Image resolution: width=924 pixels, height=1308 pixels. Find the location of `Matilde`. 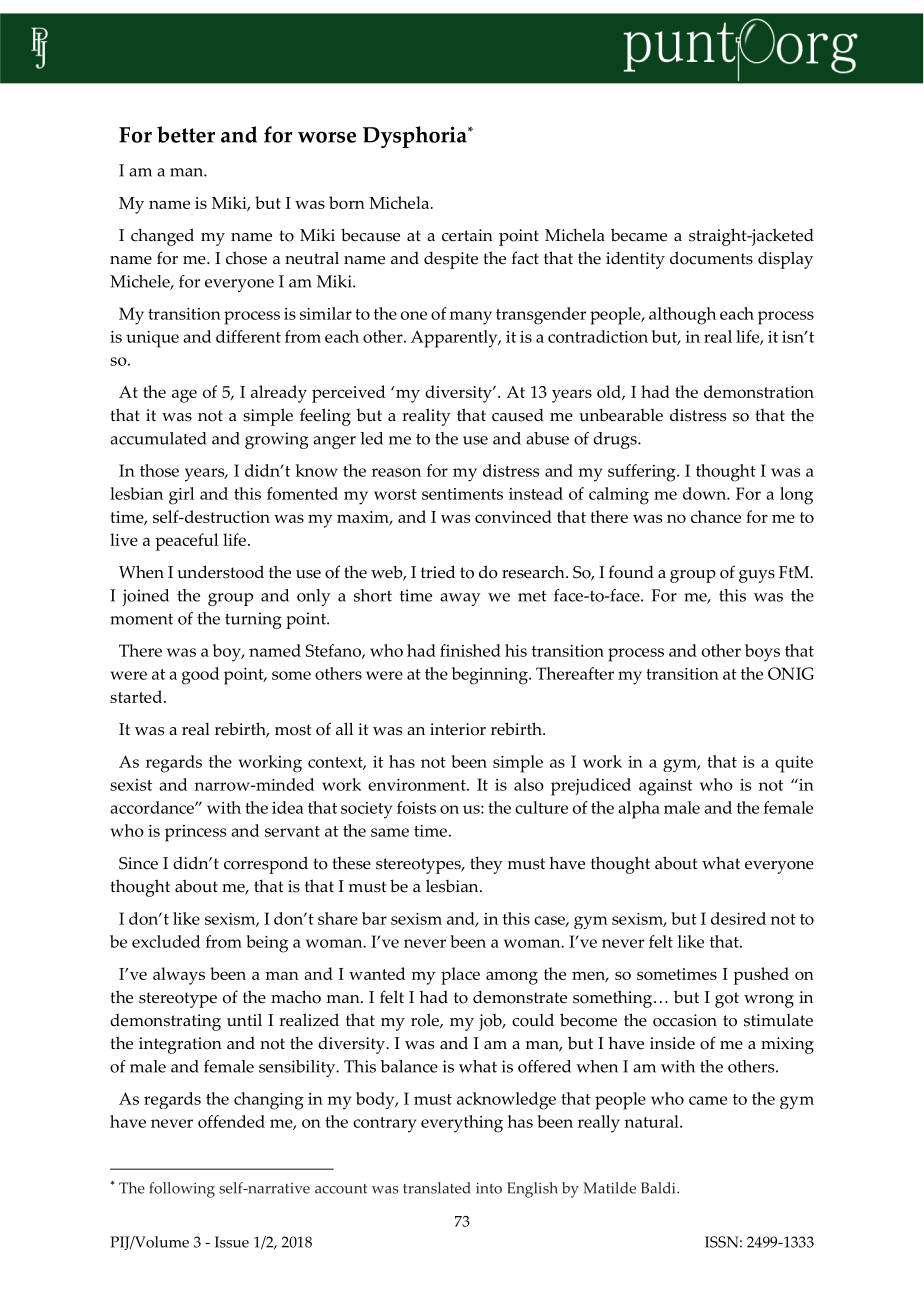

Matilde is located at coordinates (609, 1188).
